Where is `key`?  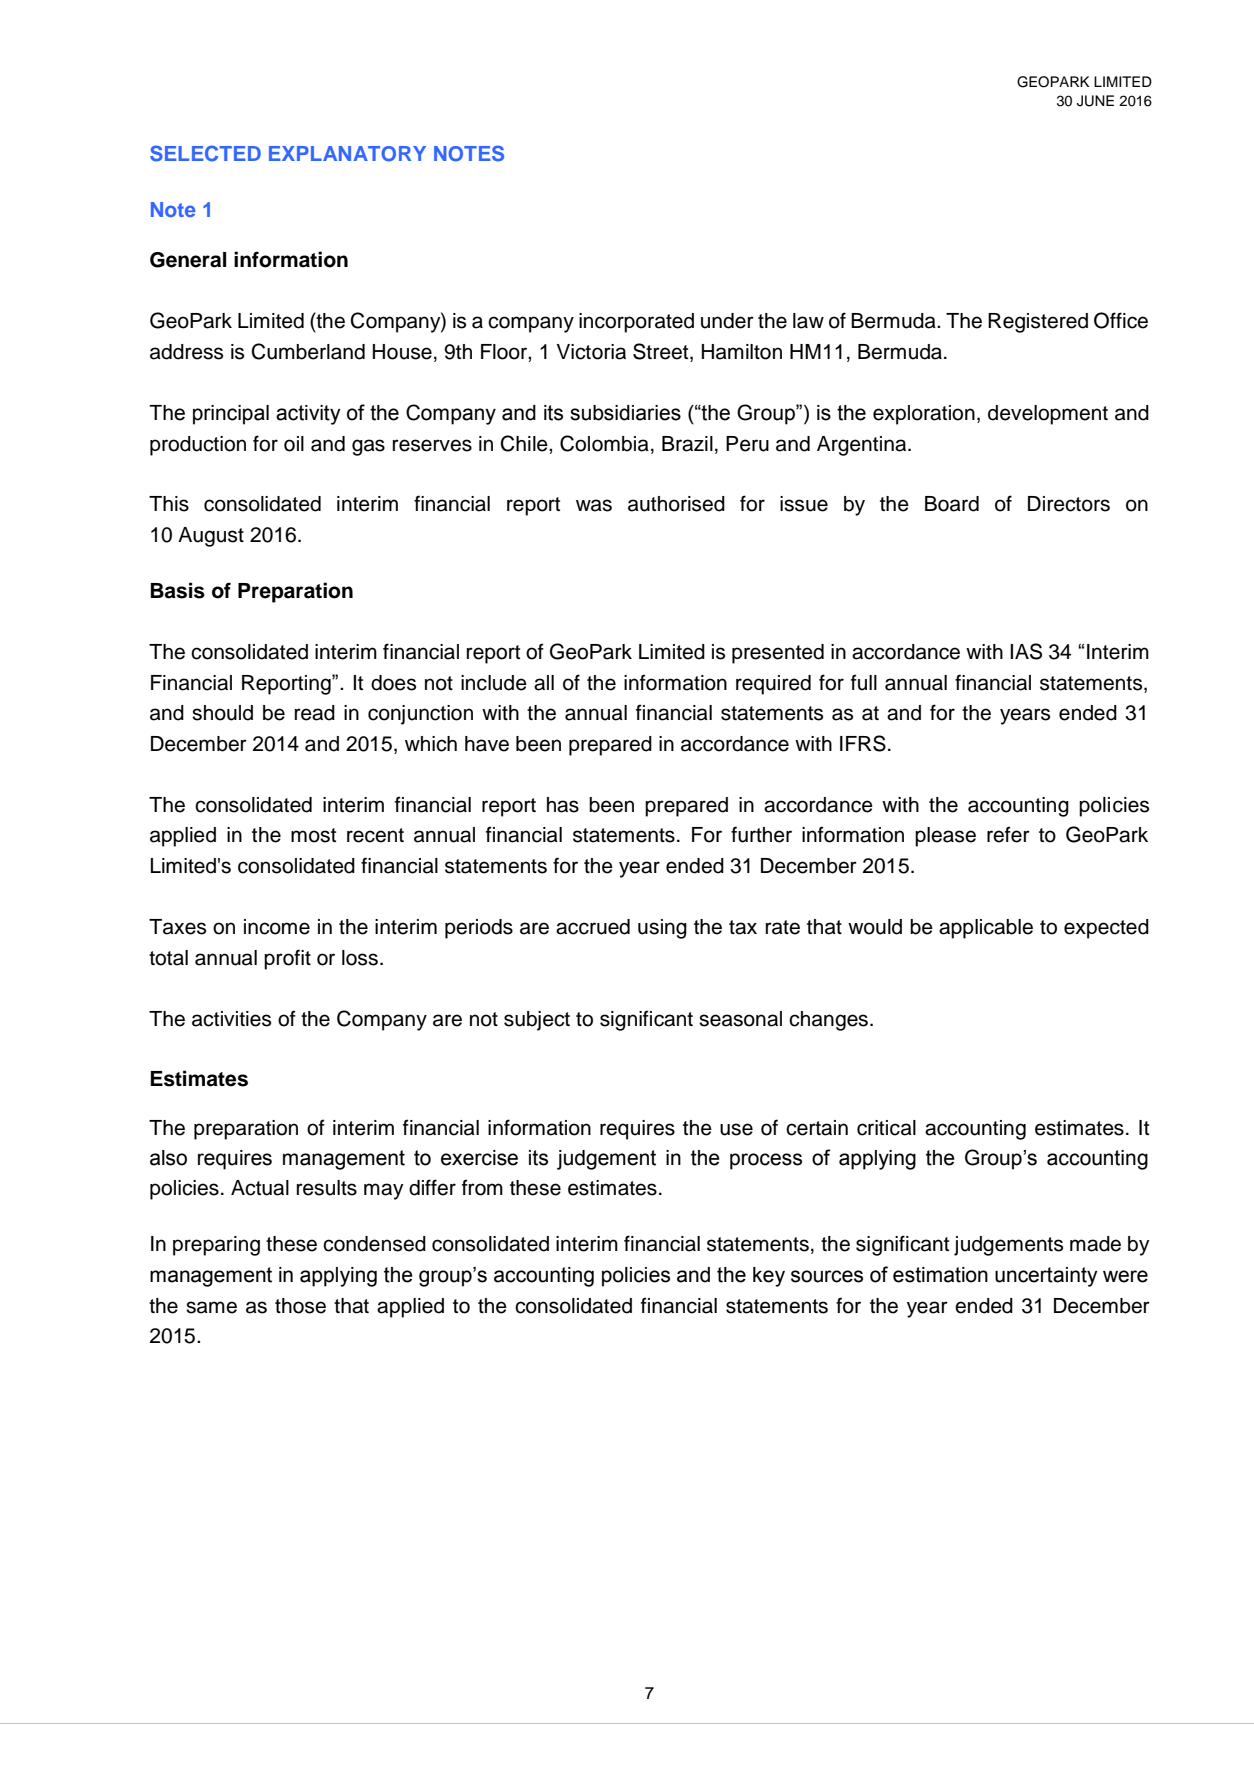 key is located at coordinates (769, 1277).
